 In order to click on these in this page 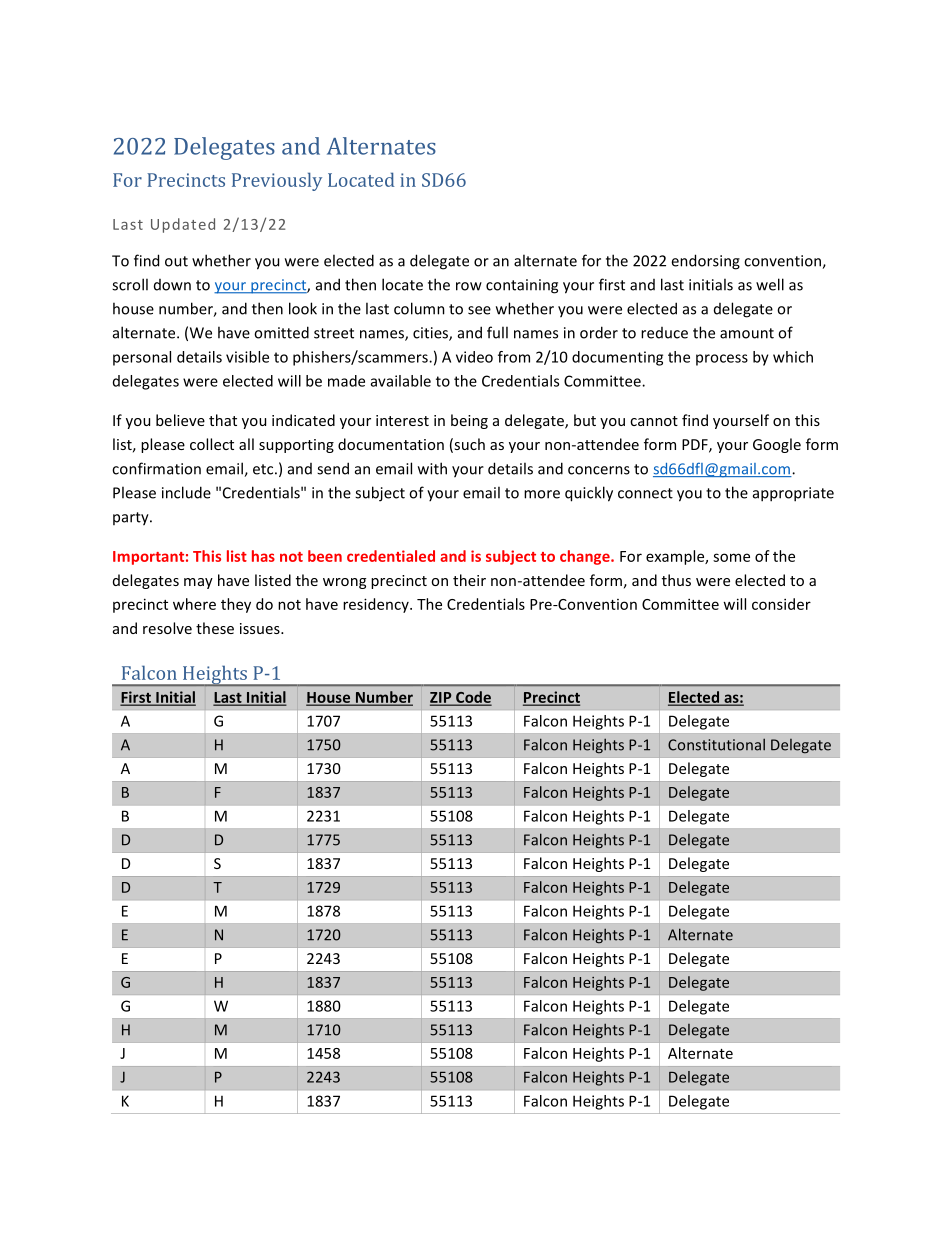, I will do `click(215, 628)`.
